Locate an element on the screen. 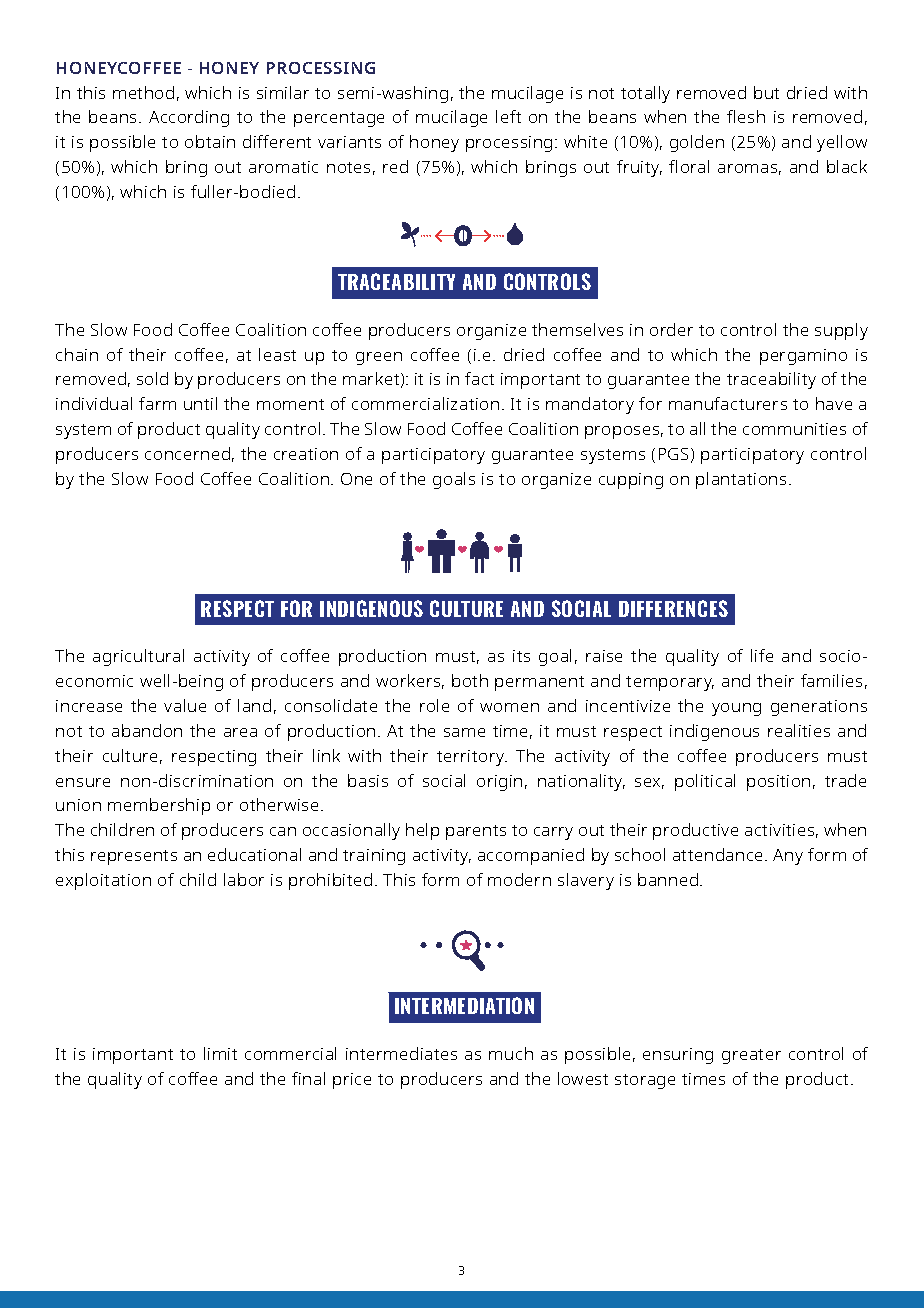  same is located at coordinates (464, 732).
